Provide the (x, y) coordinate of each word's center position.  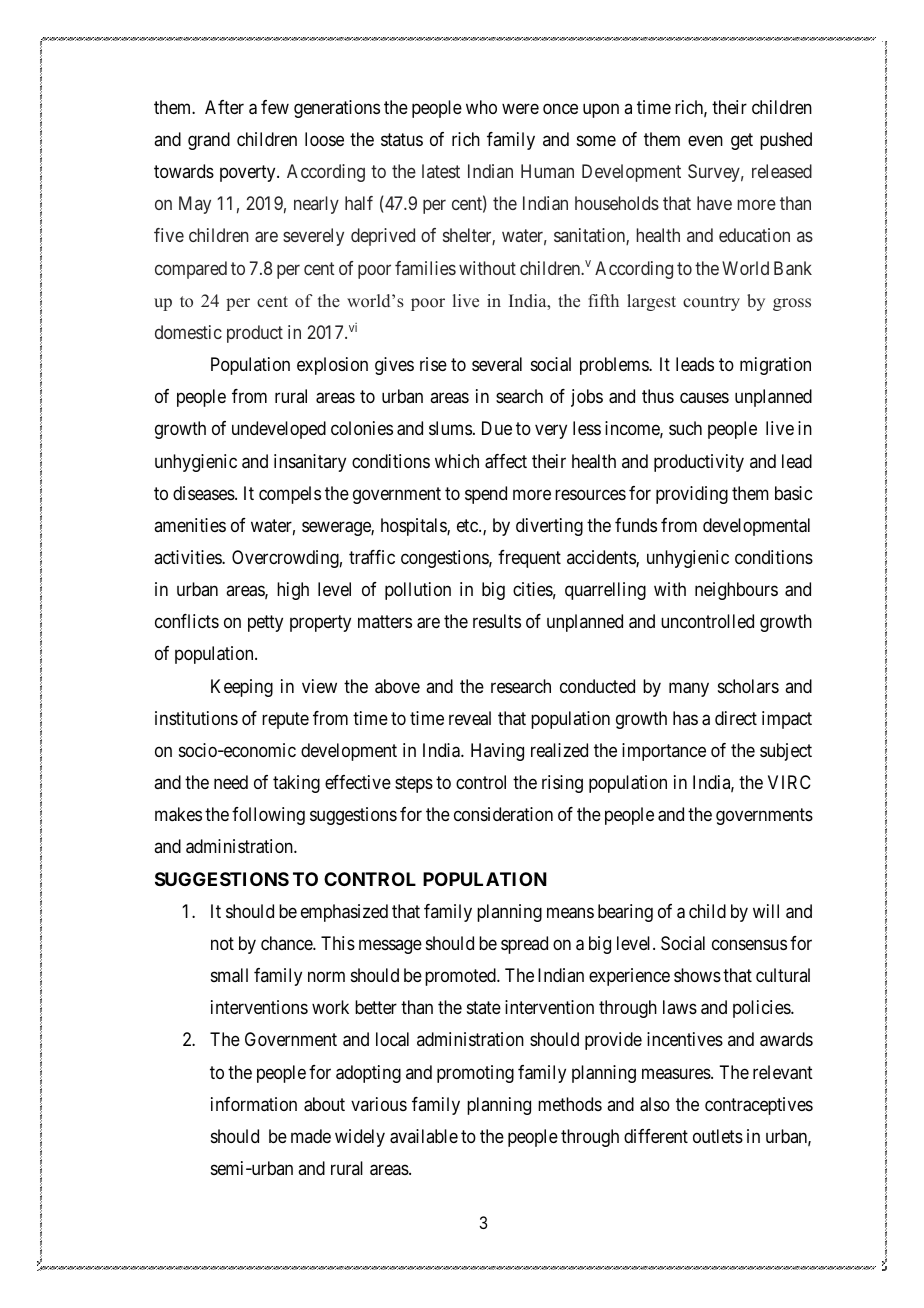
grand (209, 141)
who (481, 107)
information (254, 1104)
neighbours (736, 591)
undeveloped (279, 430)
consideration (503, 814)
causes (704, 398)
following (268, 816)
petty (265, 623)
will (766, 911)
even (705, 140)
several (497, 364)
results (497, 621)
